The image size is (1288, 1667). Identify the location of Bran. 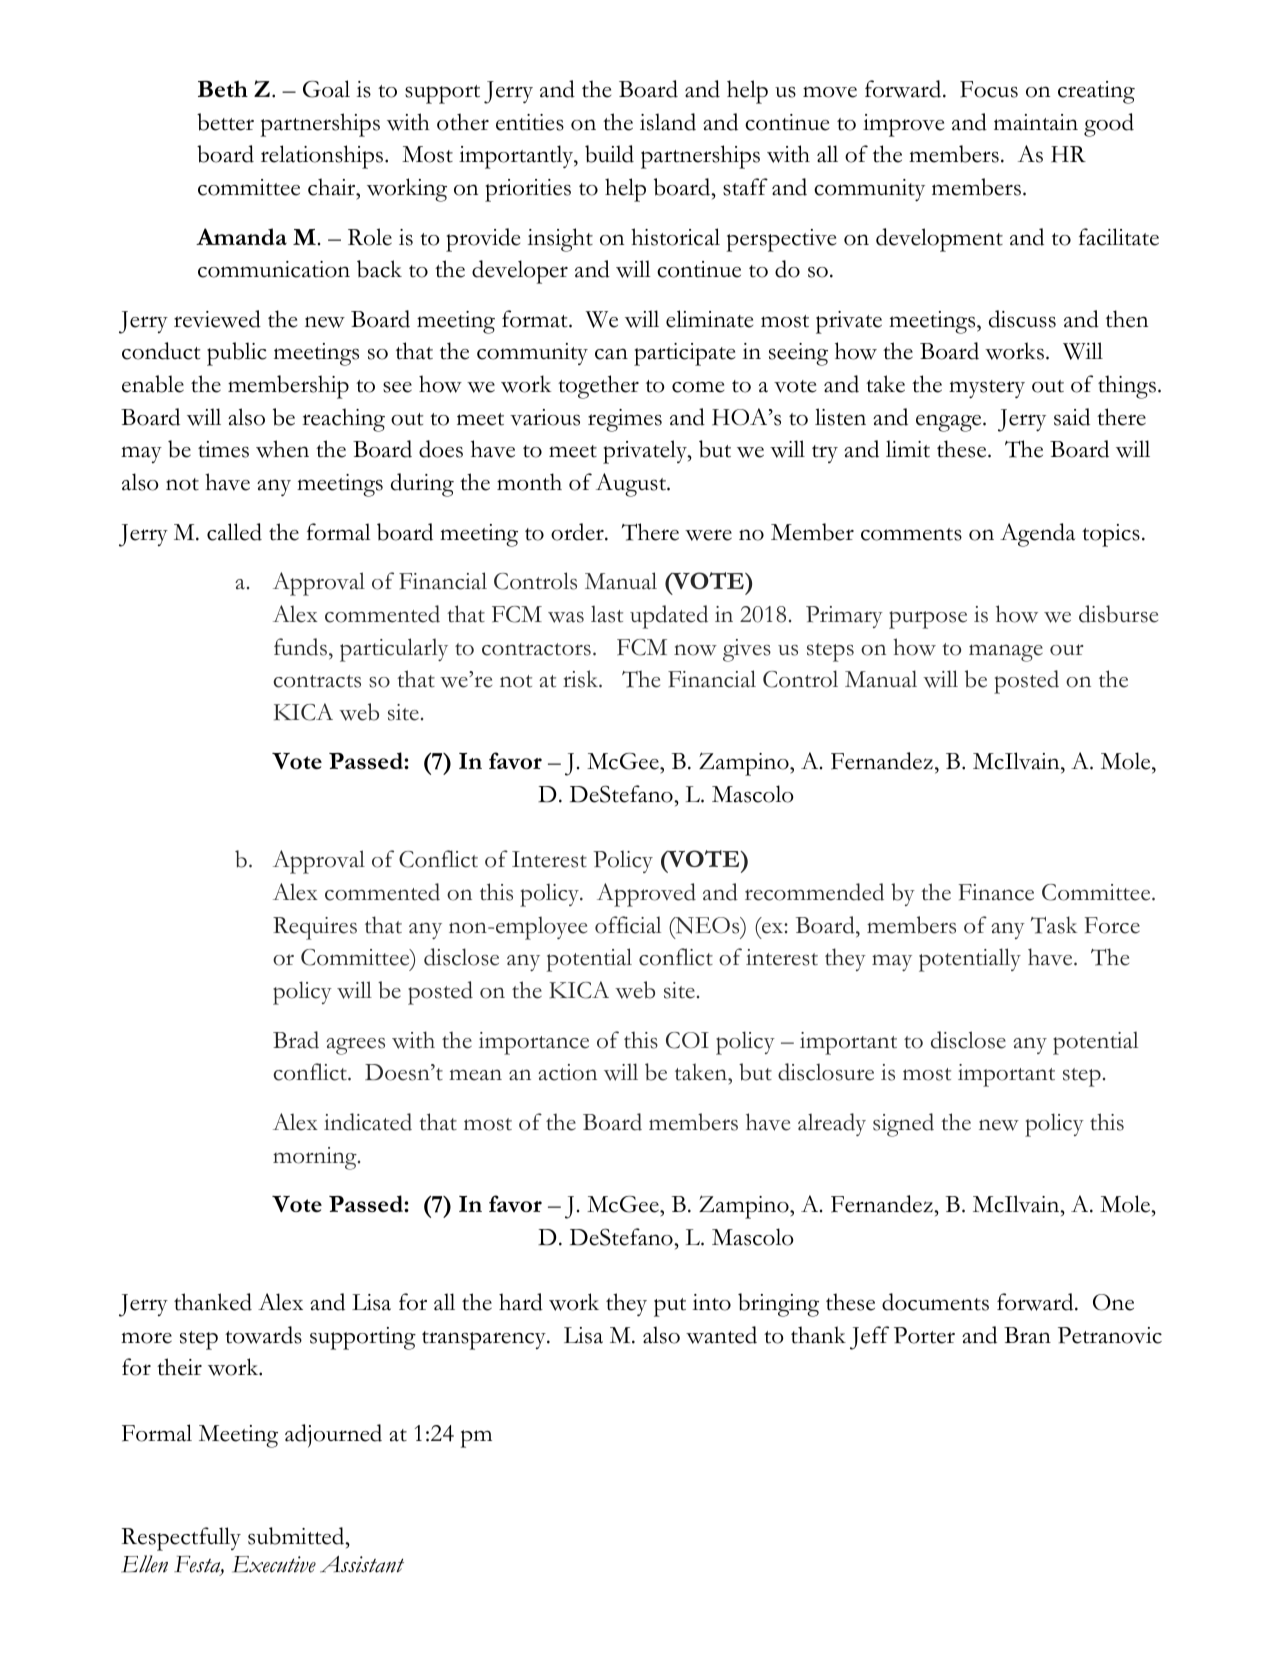
(1027, 1335).
